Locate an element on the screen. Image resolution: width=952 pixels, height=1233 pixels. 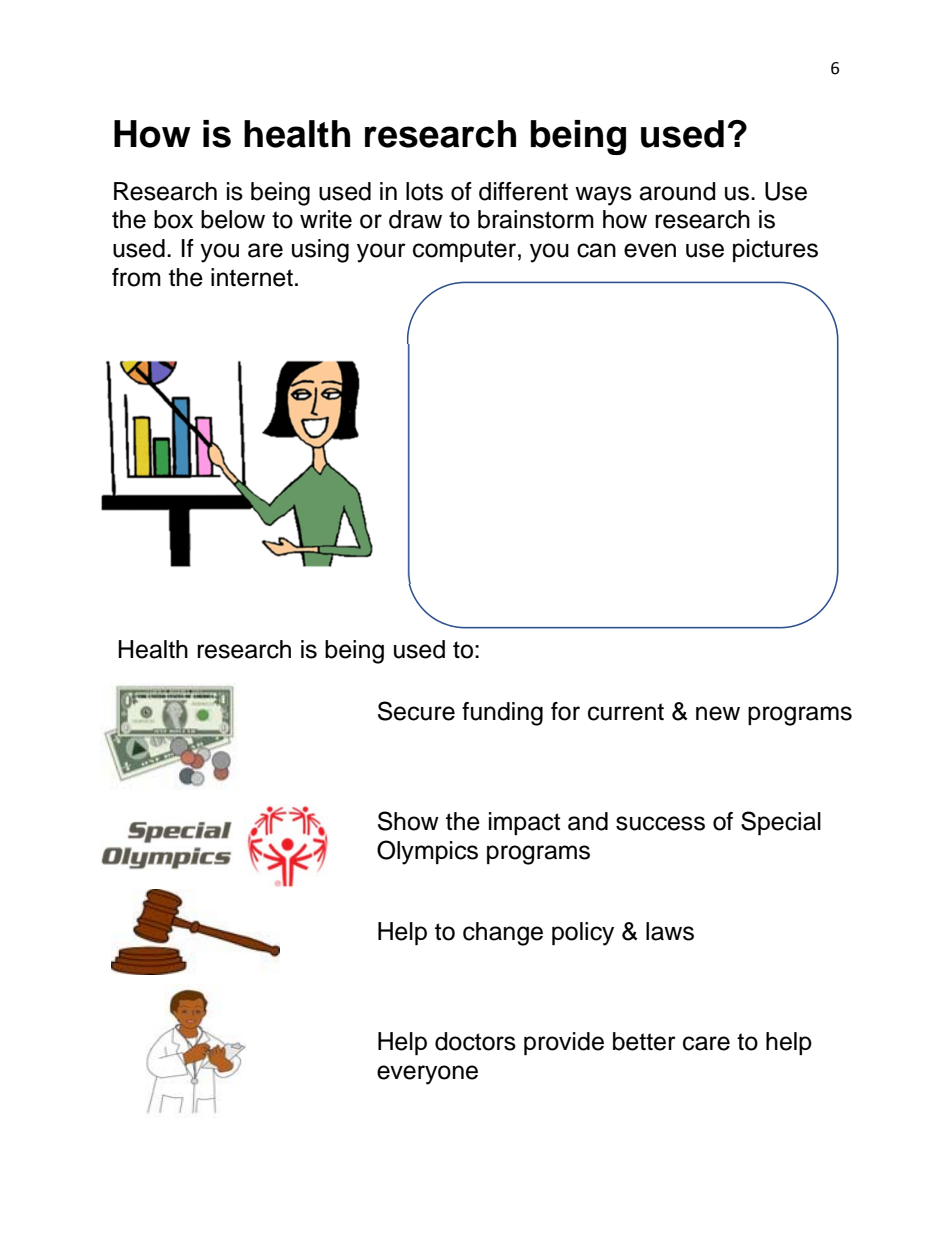
around is located at coordinates (677, 191).
